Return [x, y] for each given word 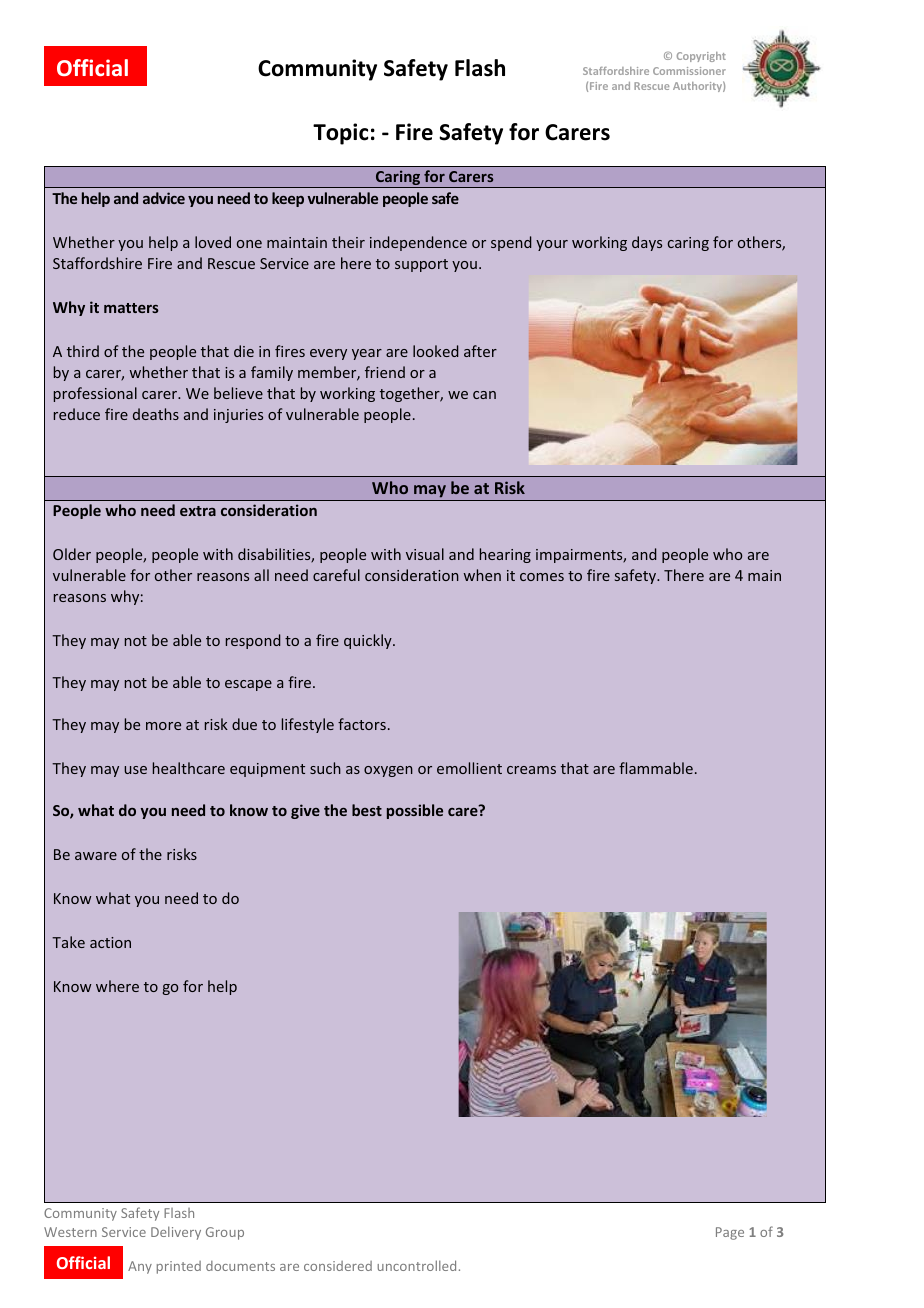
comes [542, 577]
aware [96, 856]
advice [164, 198]
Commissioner [689, 71]
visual [425, 554]
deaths [156, 414]
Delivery [176, 1233]
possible [415, 811]
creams [531, 770]
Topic [340, 134]
